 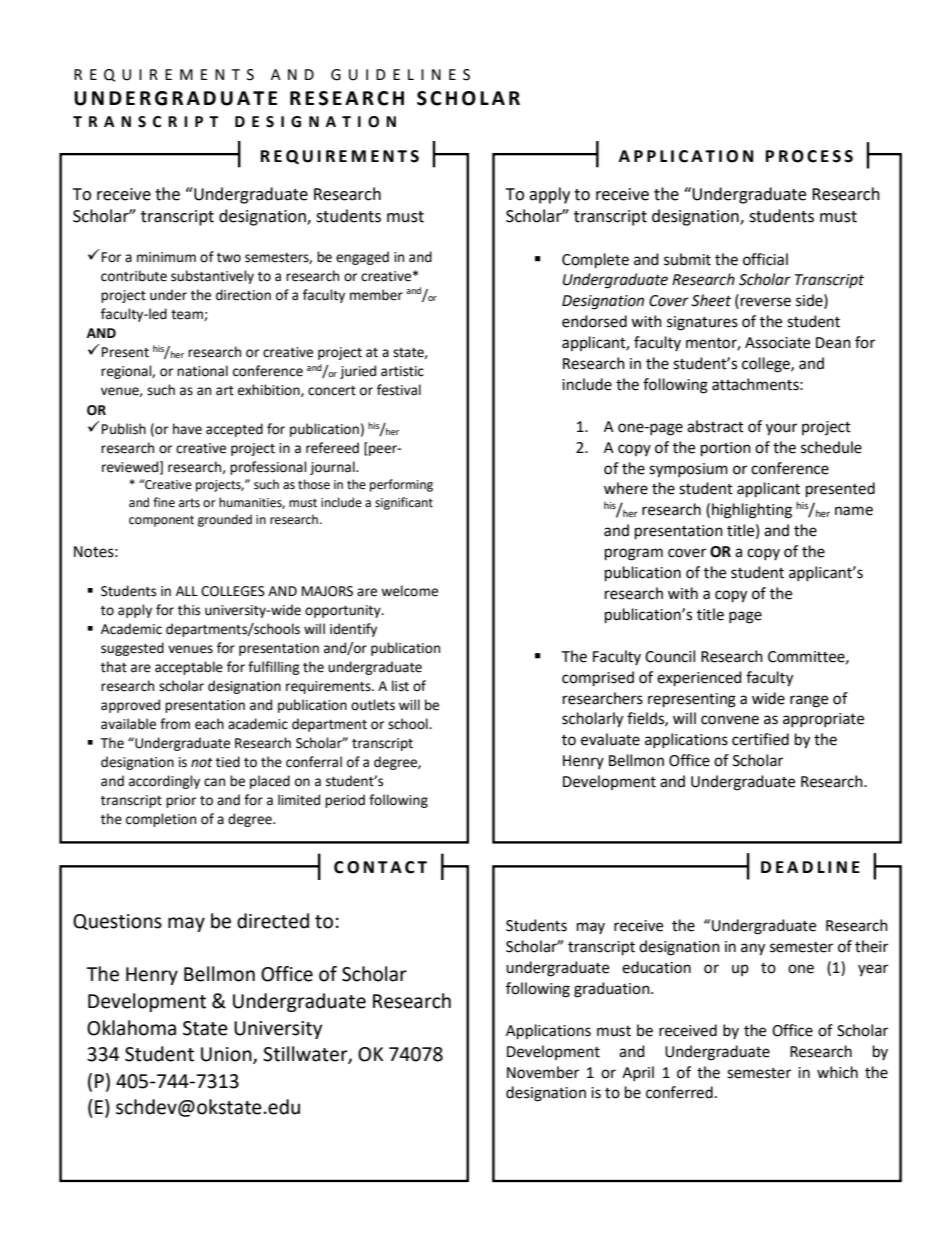 I want to click on GUIDELINES, so click(x=400, y=75).
